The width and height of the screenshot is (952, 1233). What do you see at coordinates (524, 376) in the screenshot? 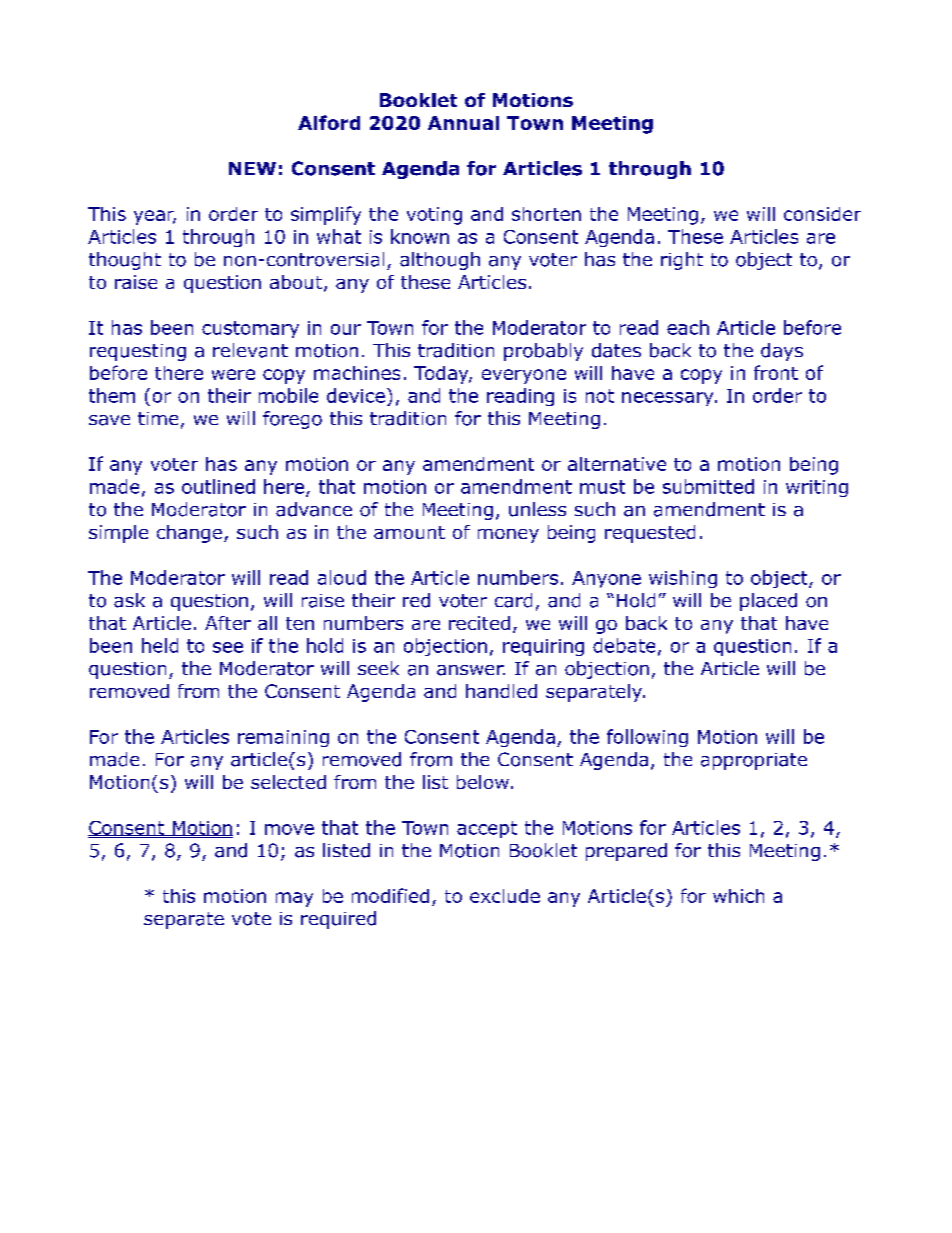
I see `everyone` at bounding box center [524, 376].
